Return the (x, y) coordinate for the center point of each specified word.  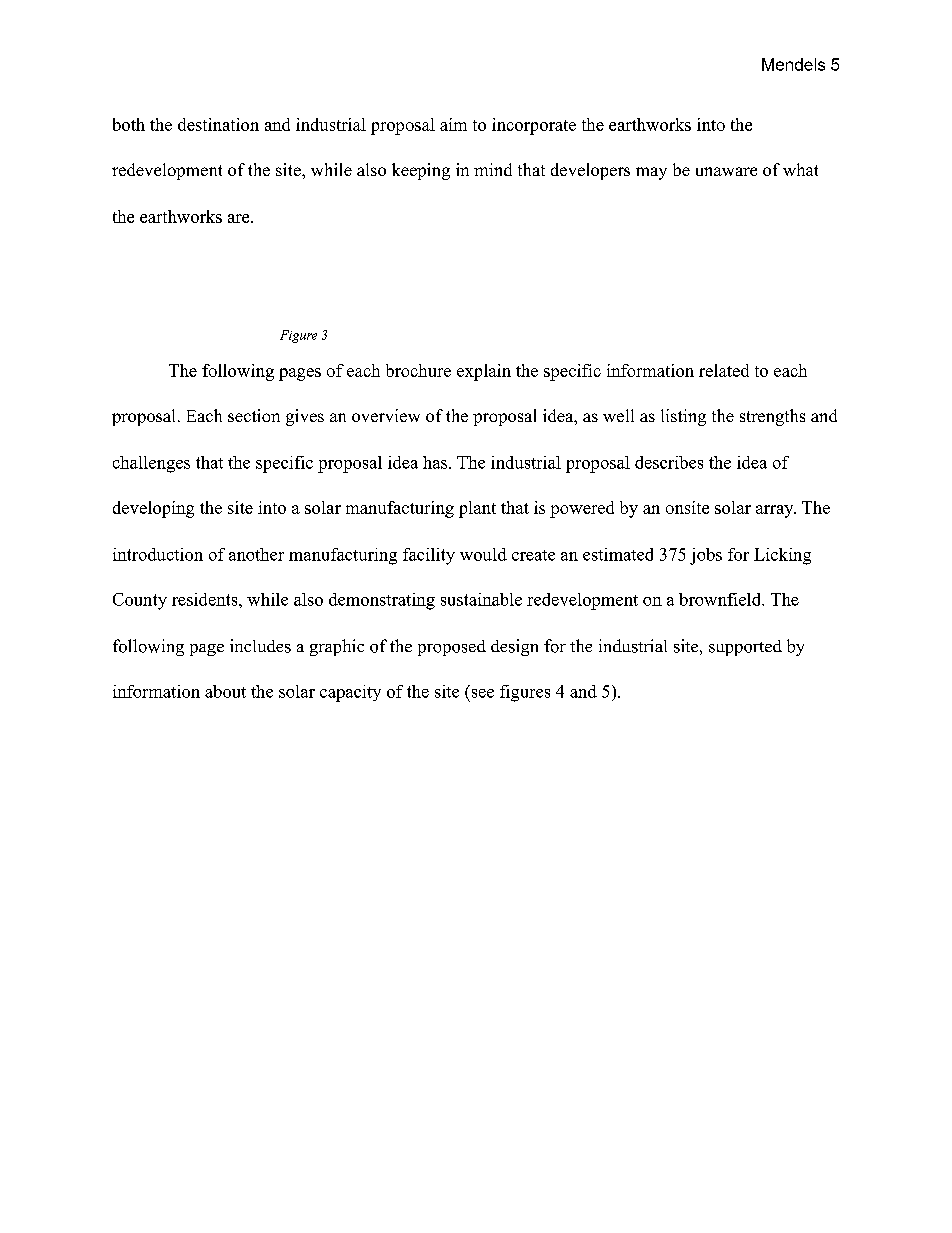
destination (218, 124)
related (724, 370)
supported (745, 648)
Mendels (793, 64)
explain (484, 372)
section (254, 415)
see (483, 693)
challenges (151, 464)
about (225, 691)
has (436, 462)
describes (669, 462)
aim (453, 124)
